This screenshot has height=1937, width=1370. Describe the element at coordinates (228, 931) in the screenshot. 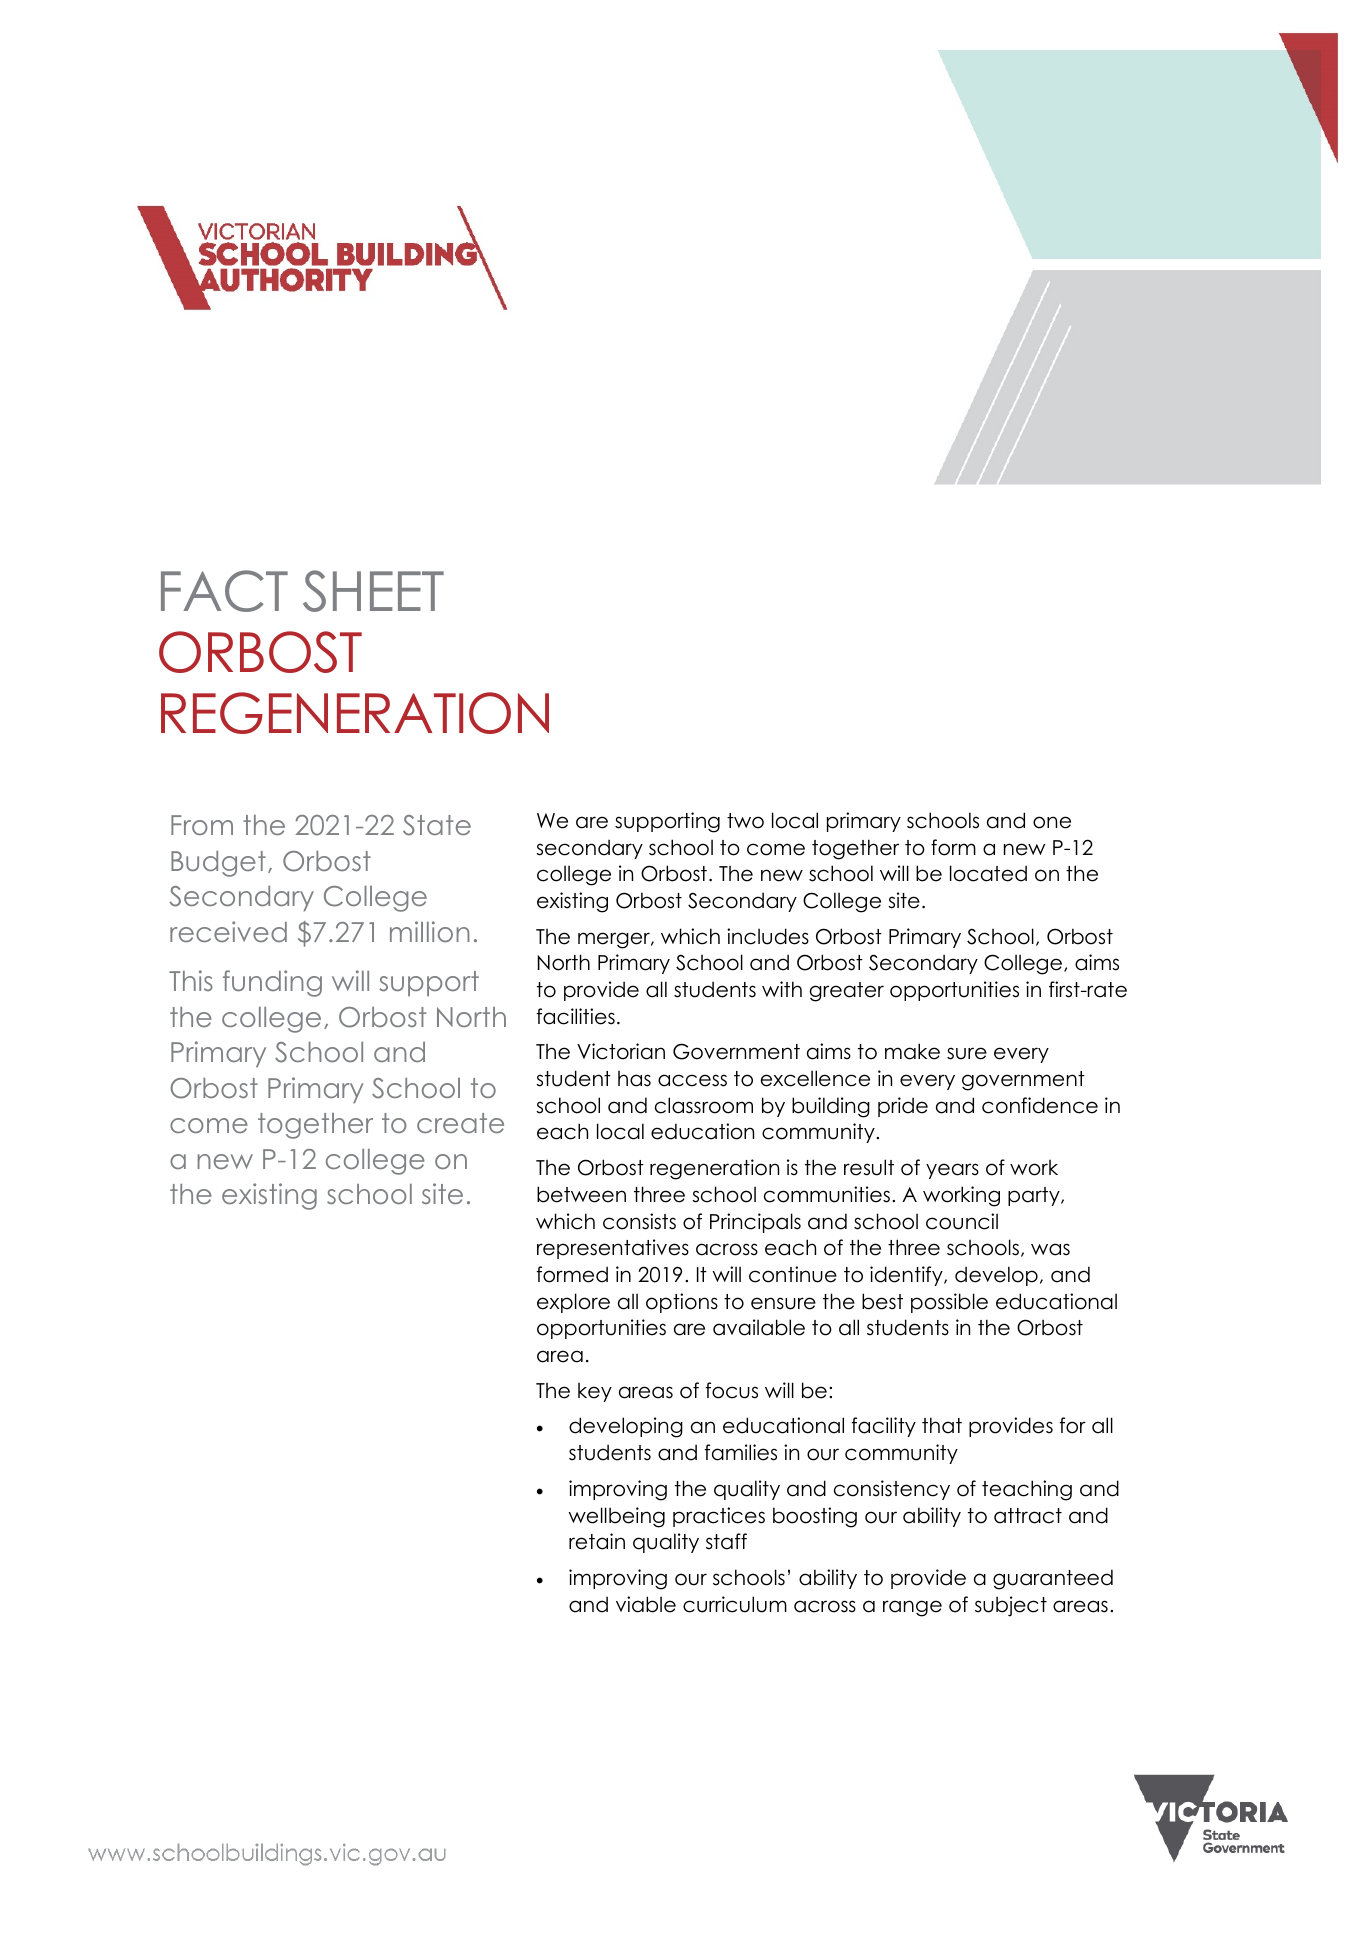

I see `received` at that location.
